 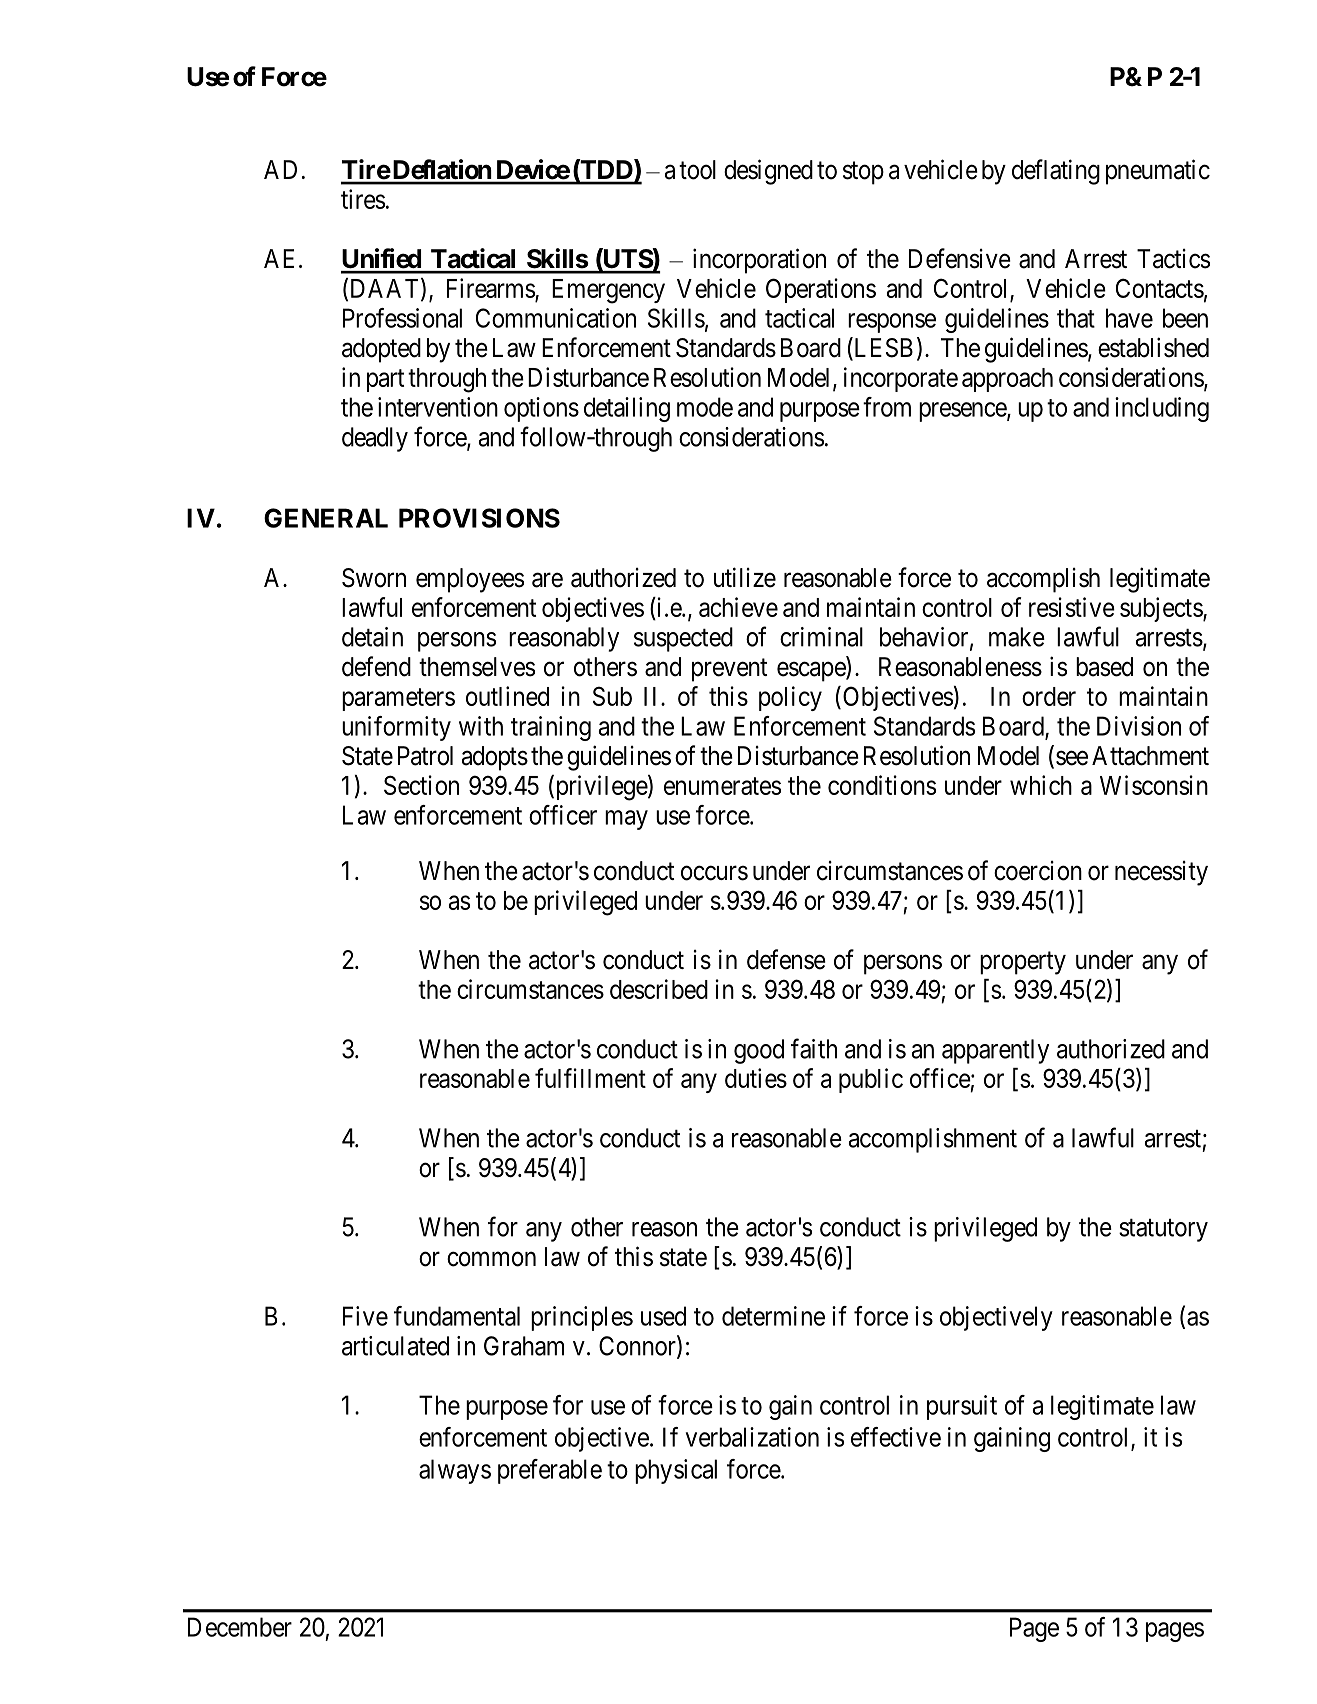 I want to click on based, so click(x=1104, y=667).
